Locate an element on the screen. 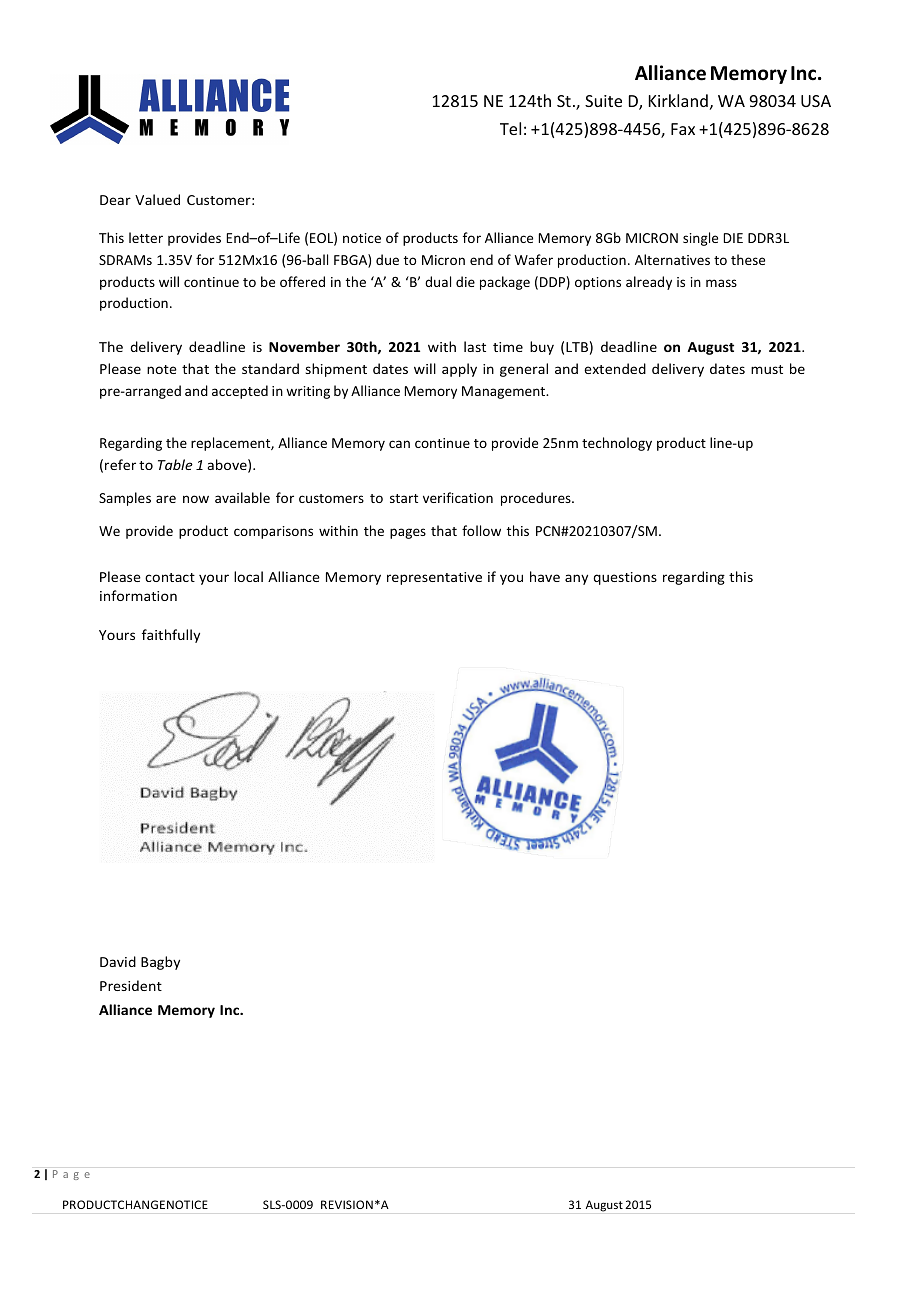 This screenshot has height=1309, width=924. President is located at coordinates (131, 985).
